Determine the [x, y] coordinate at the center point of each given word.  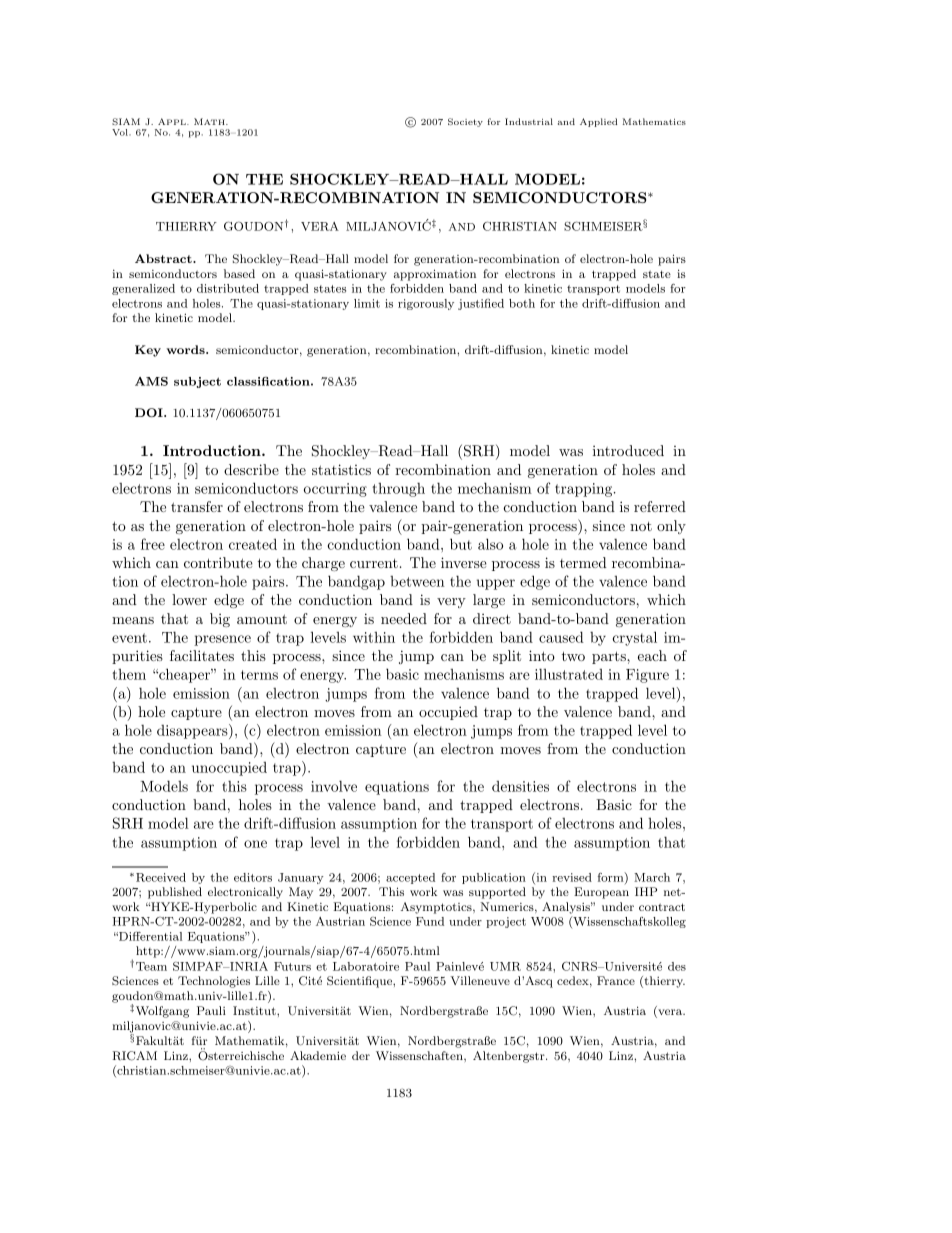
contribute [218, 562]
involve [334, 786]
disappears [193, 731]
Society [465, 122]
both [522, 303]
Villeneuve [480, 980]
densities [520, 786]
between [417, 581]
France [616, 980]
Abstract [164, 258]
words [186, 349]
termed [583, 562]
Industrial [529, 121]
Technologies [214, 982]
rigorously [426, 304]
